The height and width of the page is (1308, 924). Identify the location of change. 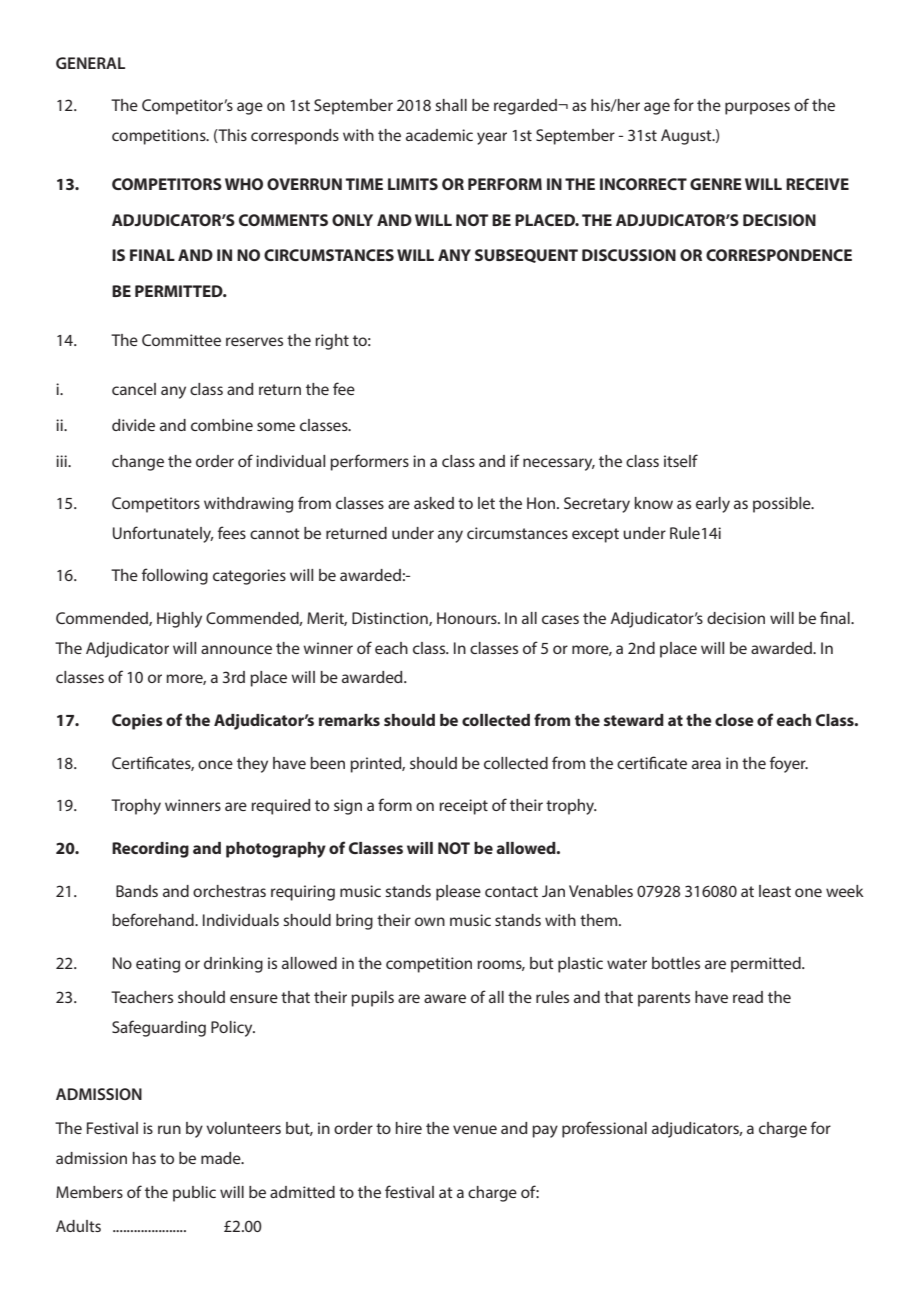
(138, 463).
